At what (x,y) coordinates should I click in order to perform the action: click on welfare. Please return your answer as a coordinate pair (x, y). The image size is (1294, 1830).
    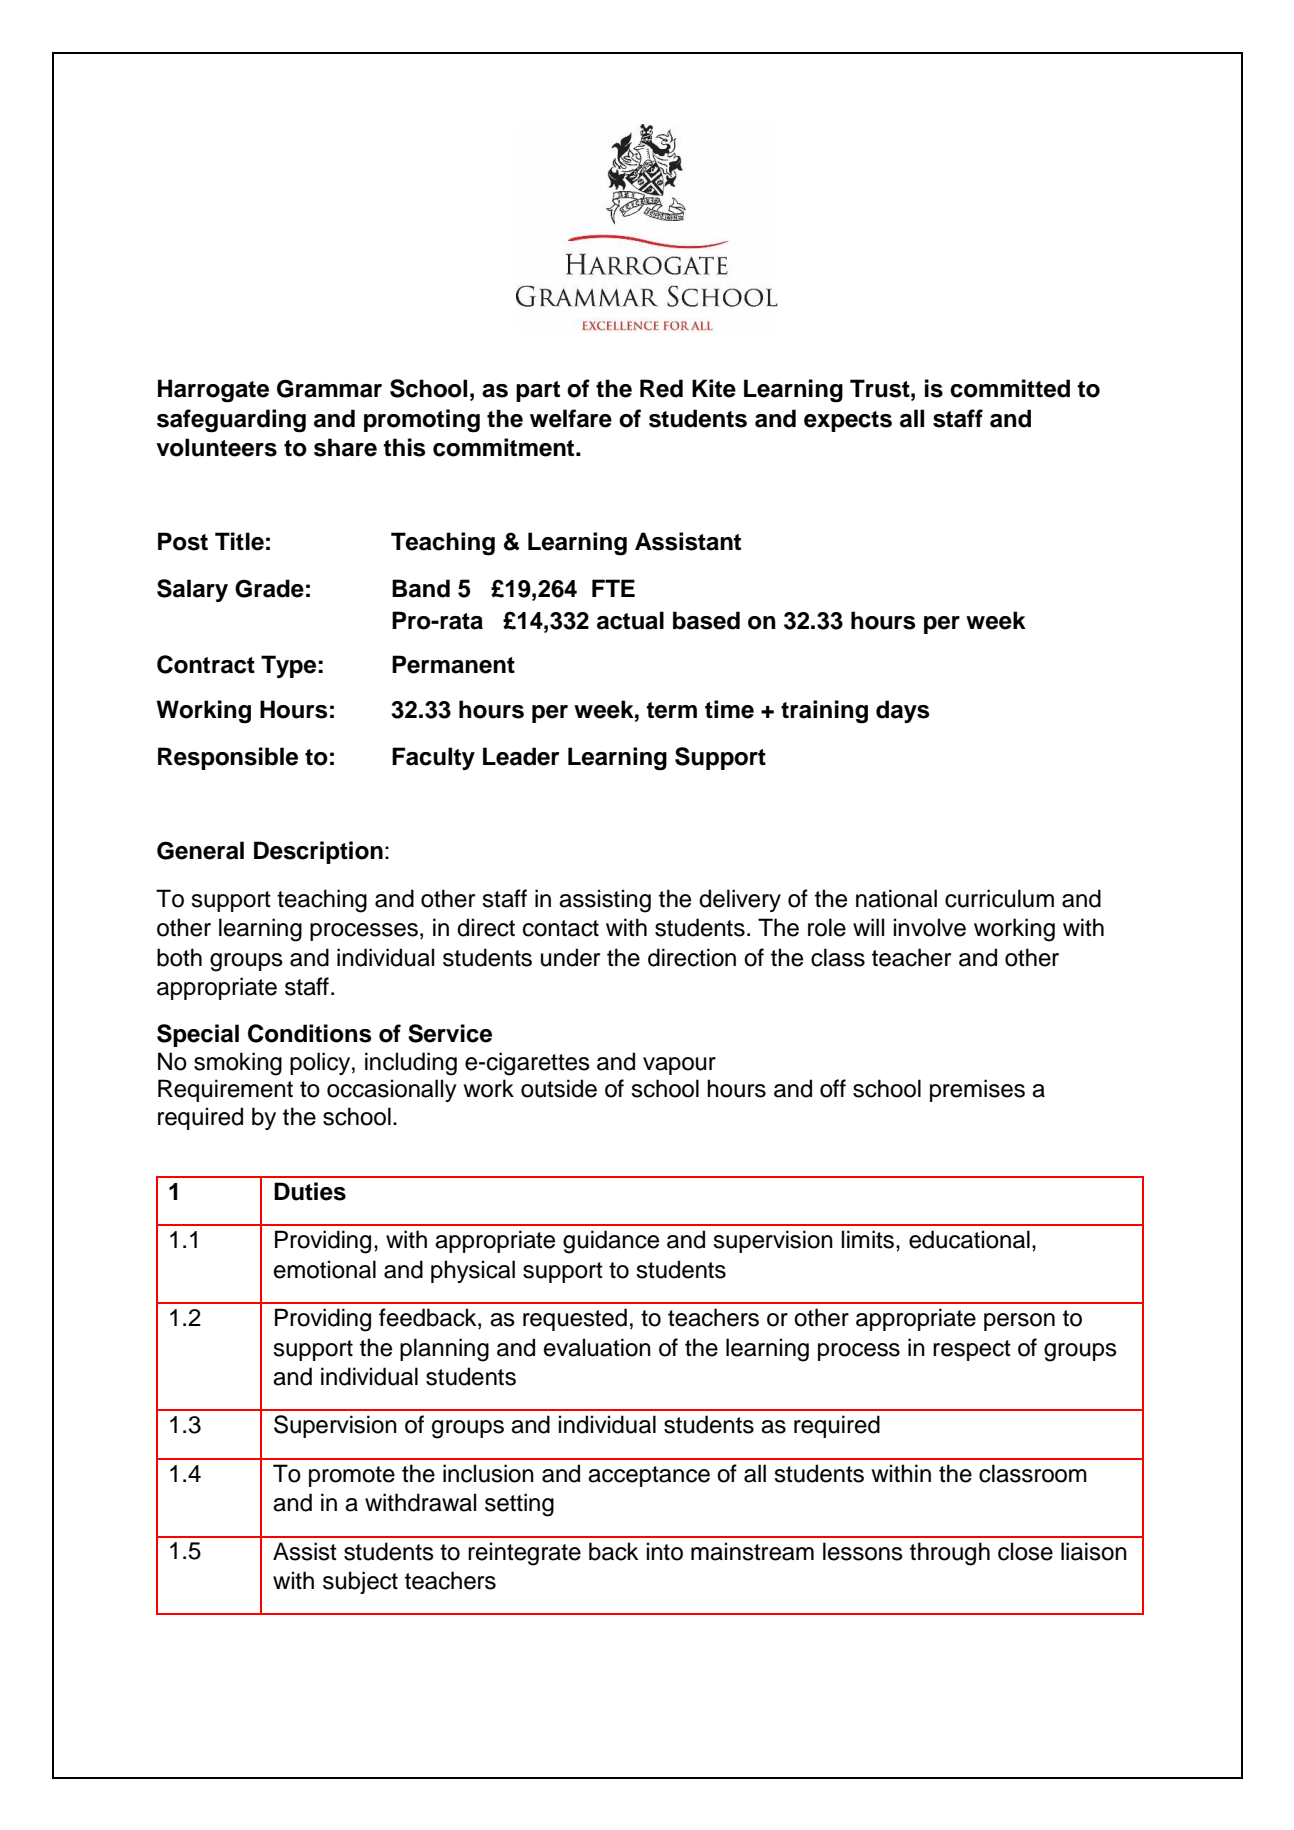
    Looking at the image, I should click on (571, 418).
